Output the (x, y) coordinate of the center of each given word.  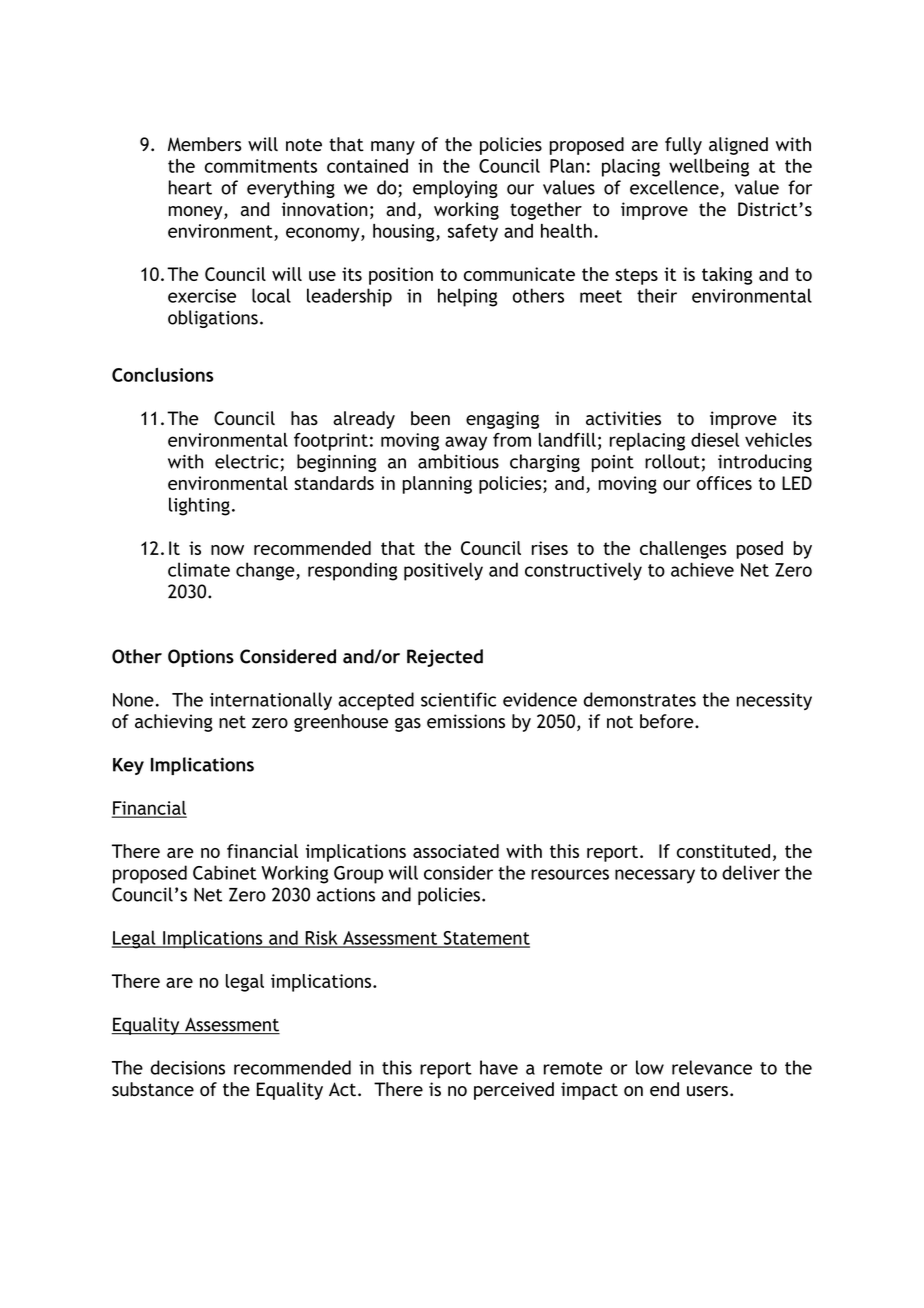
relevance (712, 1067)
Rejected (445, 658)
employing (455, 189)
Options (201, 658)
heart (190, 187)
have (499, 1067)
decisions (187, 1067)
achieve (702, 569)
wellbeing (709, 168)
